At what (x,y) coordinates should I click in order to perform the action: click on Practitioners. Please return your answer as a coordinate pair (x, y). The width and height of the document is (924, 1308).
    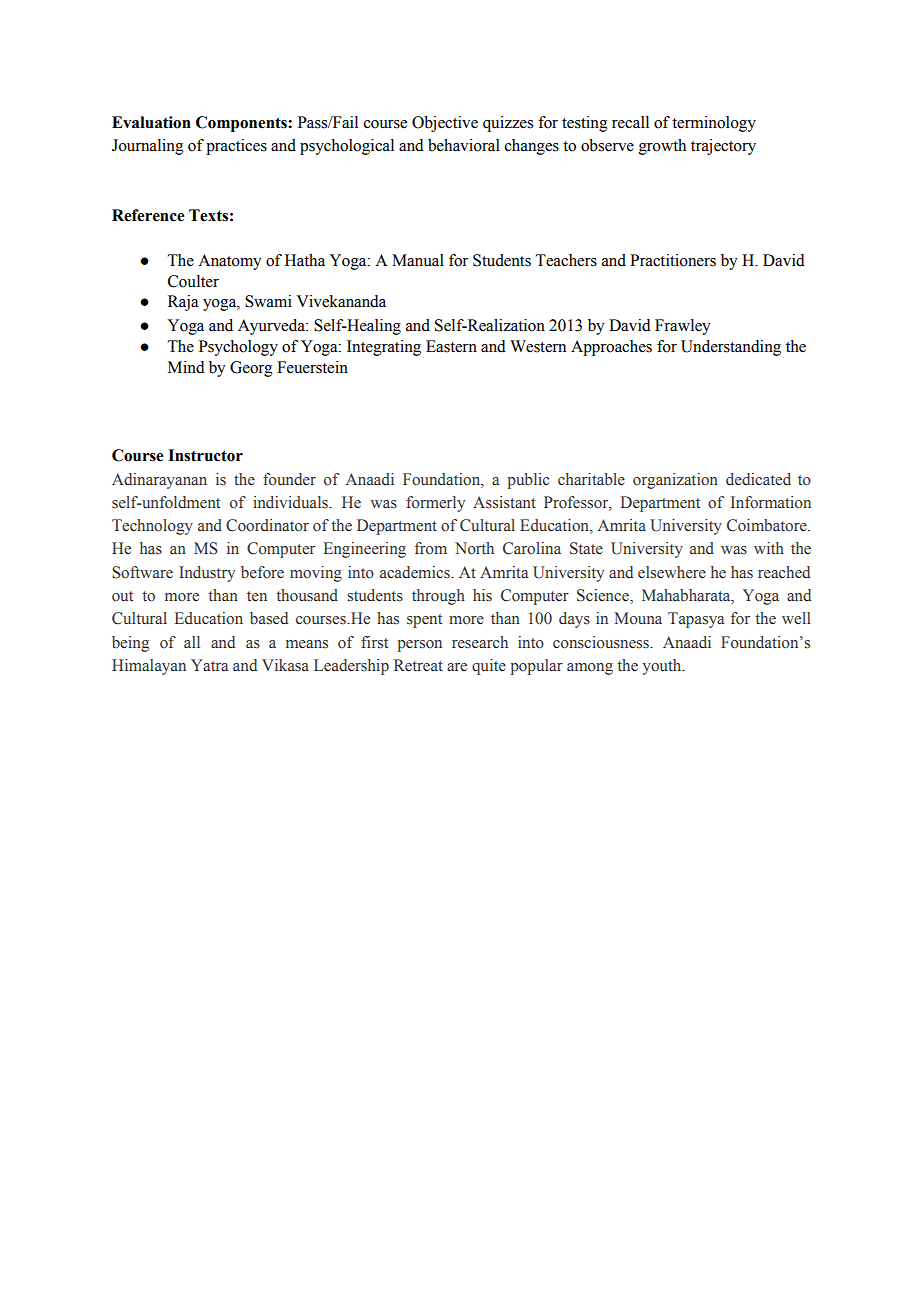
    Looking at the image, I should click on (673, 260).
